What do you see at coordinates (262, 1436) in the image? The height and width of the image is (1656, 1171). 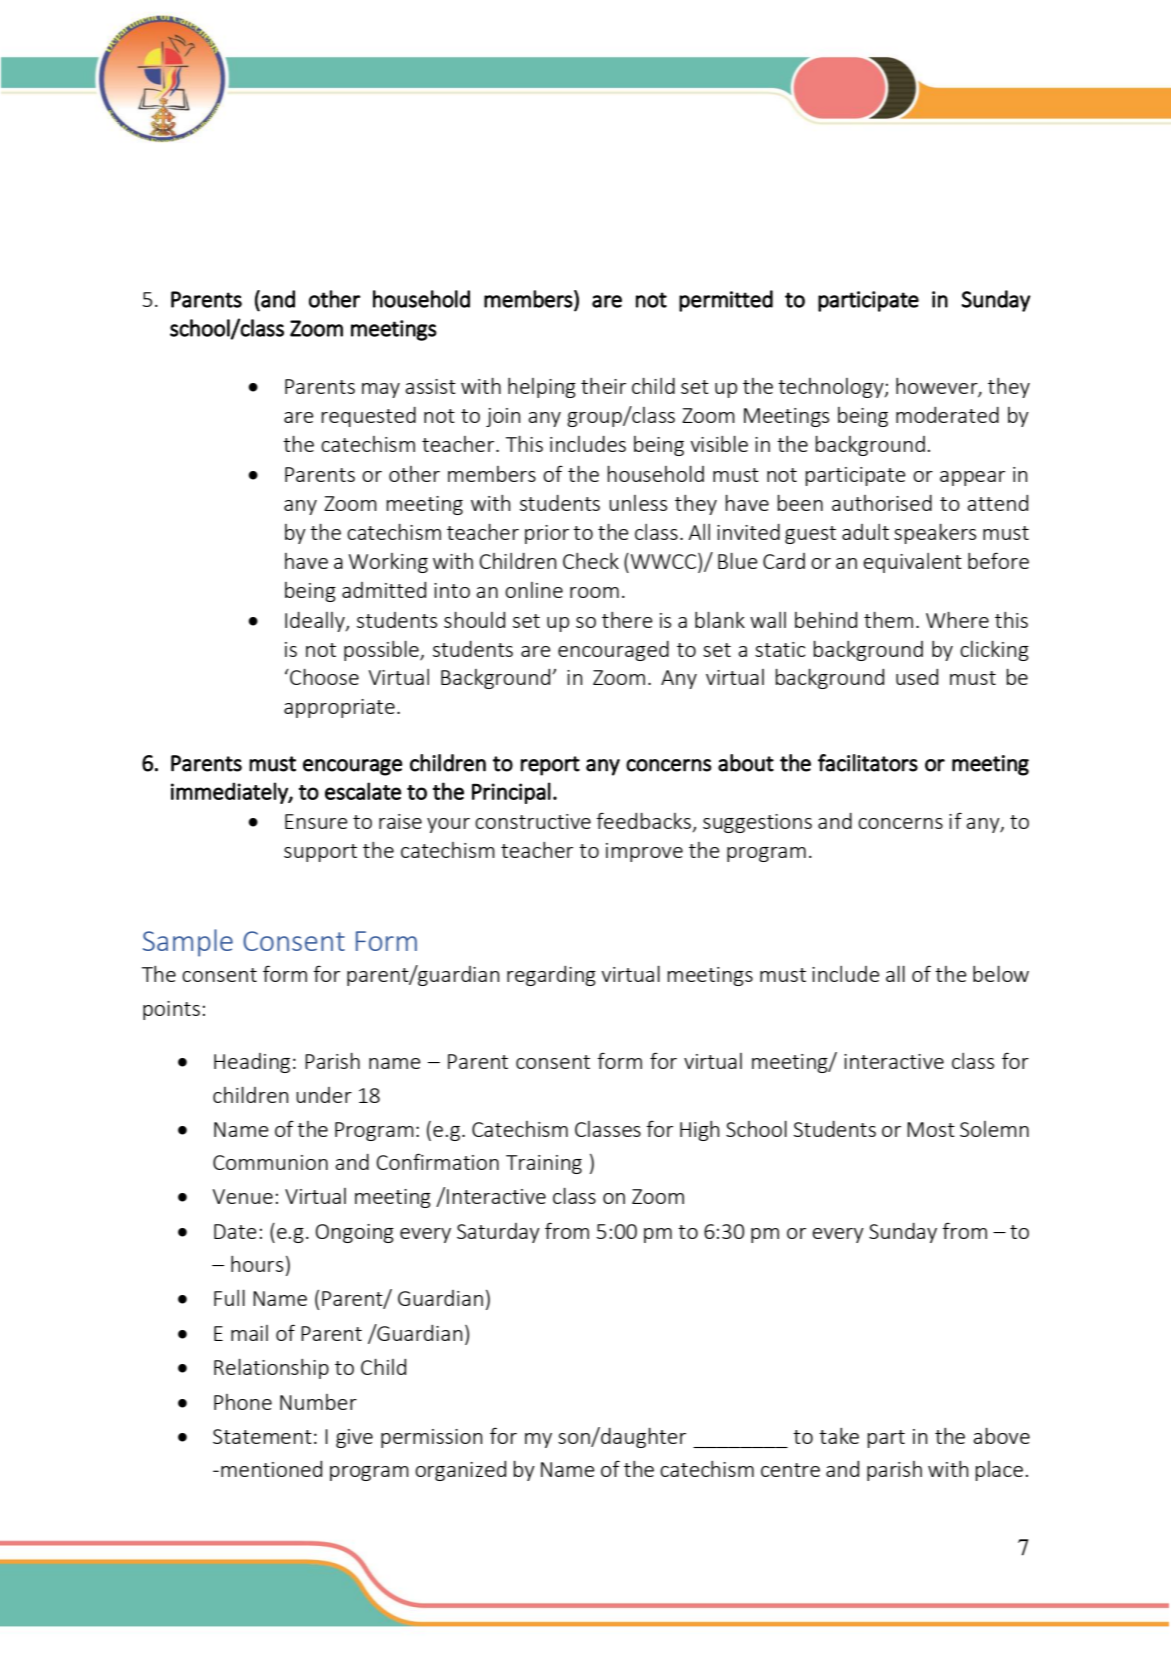 I see `Statement` at bounding box center [262, 1436].
